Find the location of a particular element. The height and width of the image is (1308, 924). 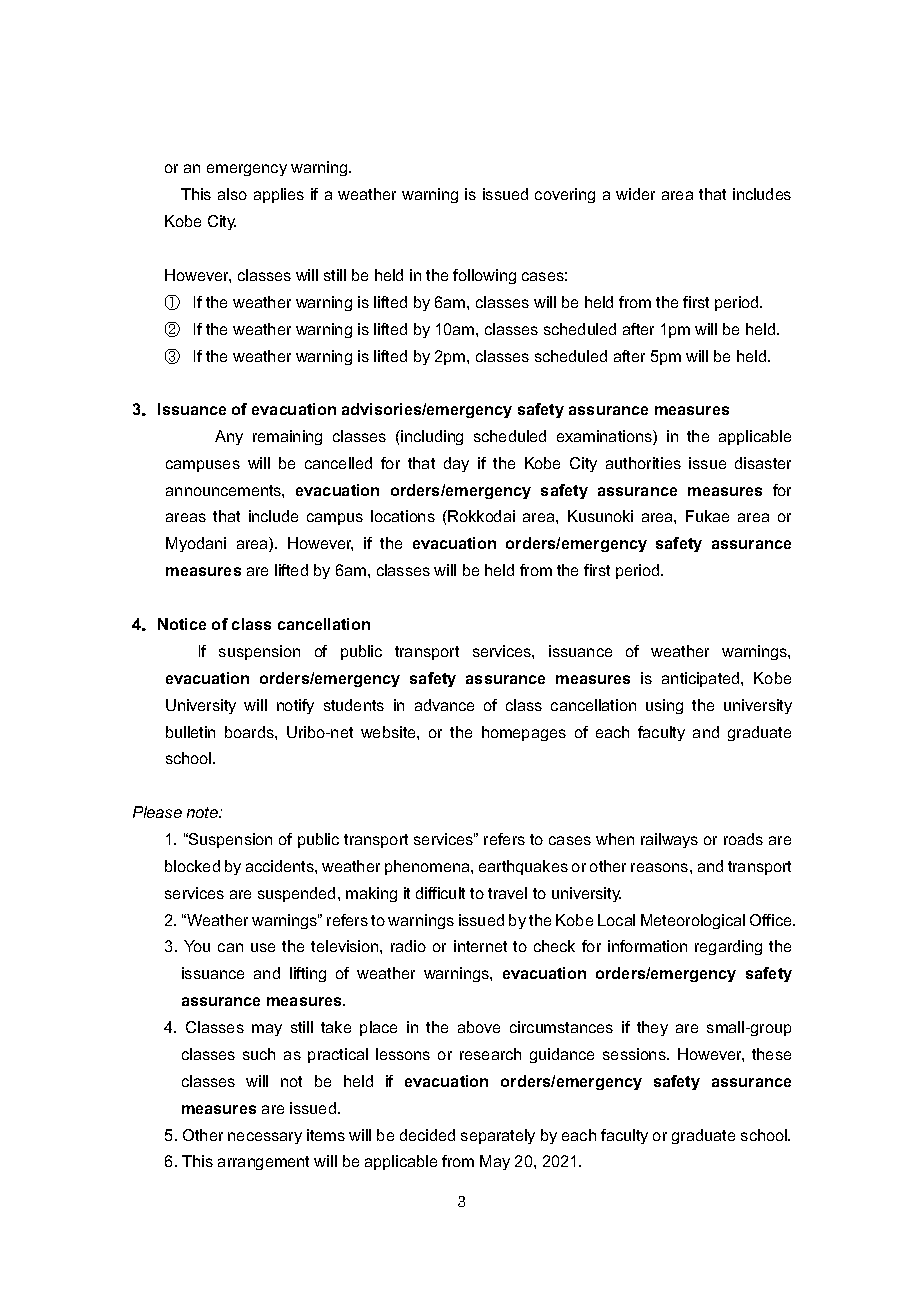

advance is located at coordinates (444, 705).
